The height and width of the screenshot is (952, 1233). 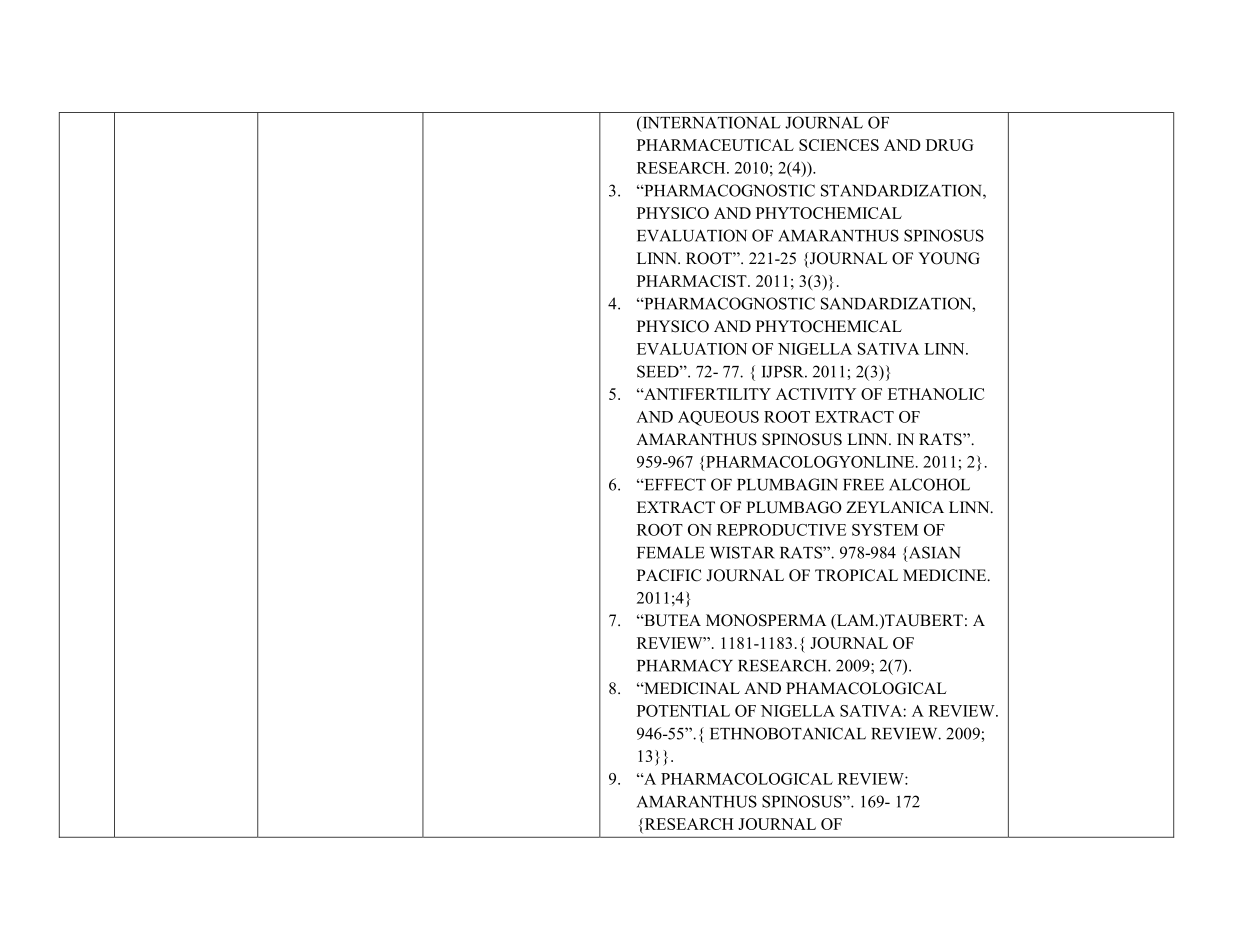 I want to click on YOUNG, so click(x=949, y=258).
